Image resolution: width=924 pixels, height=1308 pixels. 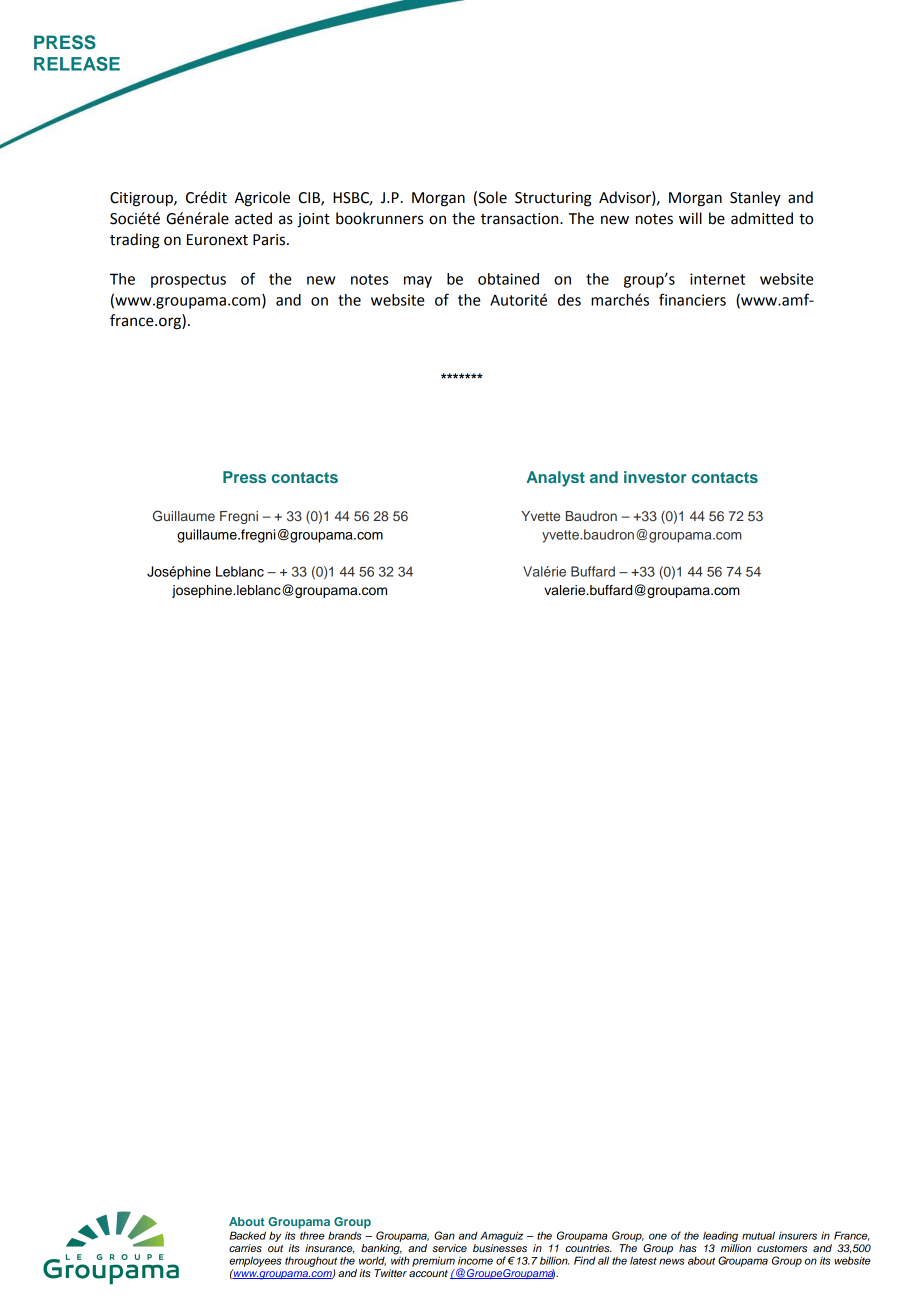 I want to click on may, so click(x=418, y=282).
